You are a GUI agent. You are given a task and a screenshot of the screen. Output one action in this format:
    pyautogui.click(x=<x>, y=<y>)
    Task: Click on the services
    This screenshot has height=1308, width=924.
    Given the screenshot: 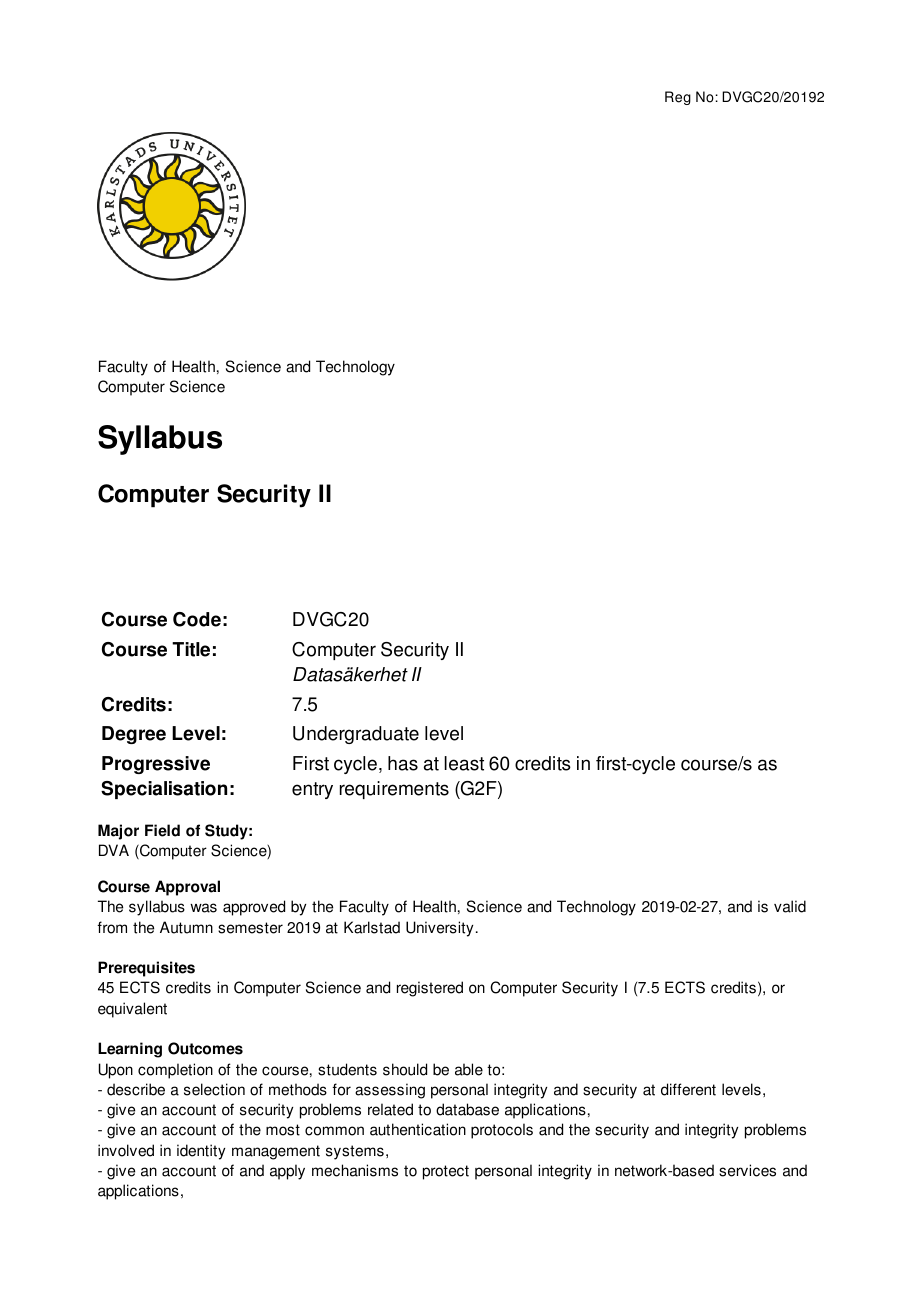 What is the action you would take?
    pyautogui.click(x=747, y=1170)
